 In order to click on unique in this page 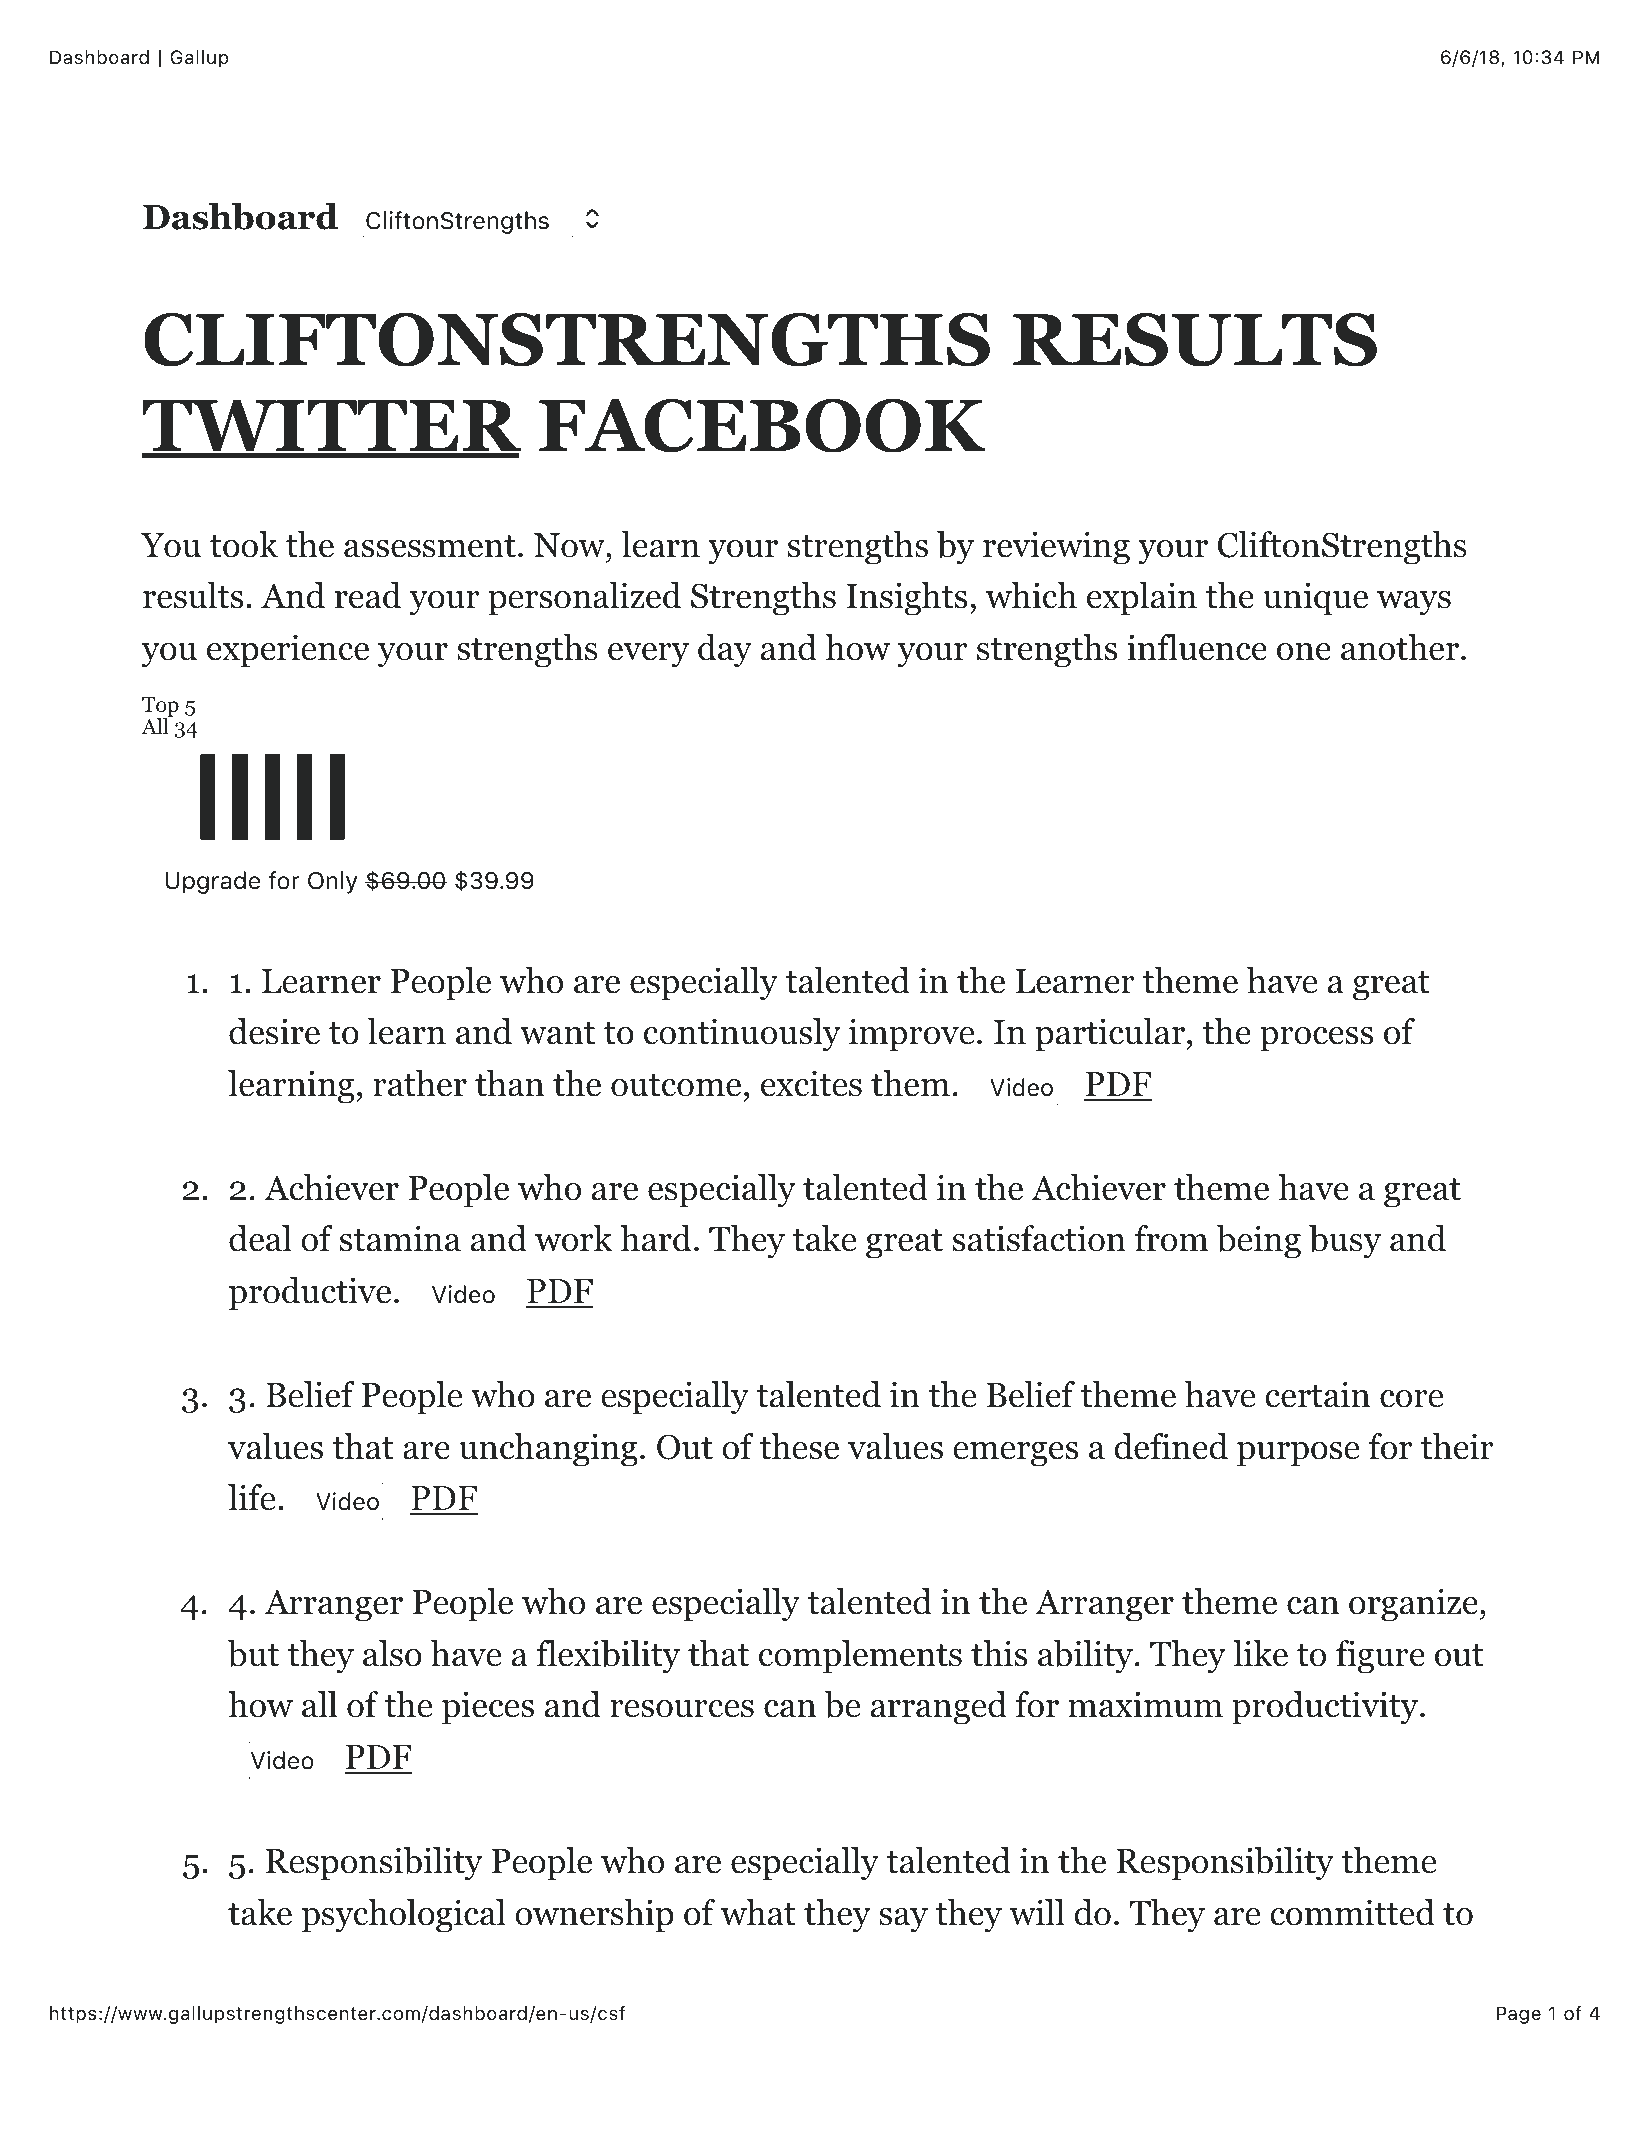, I will do `click(1315, 599)`.
